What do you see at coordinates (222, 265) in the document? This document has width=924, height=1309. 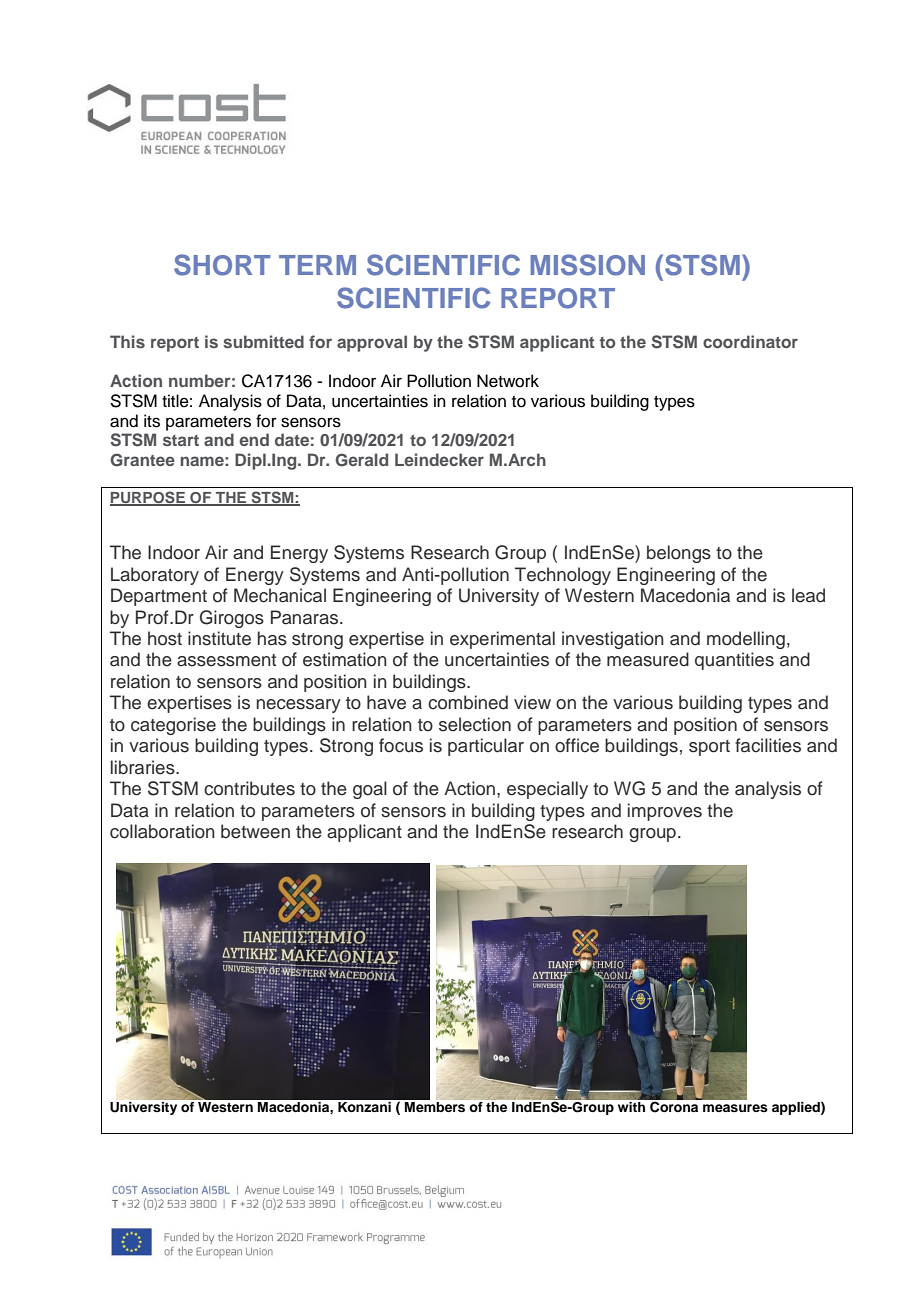 I see `SHORT` at bounding box center [222, 265].
